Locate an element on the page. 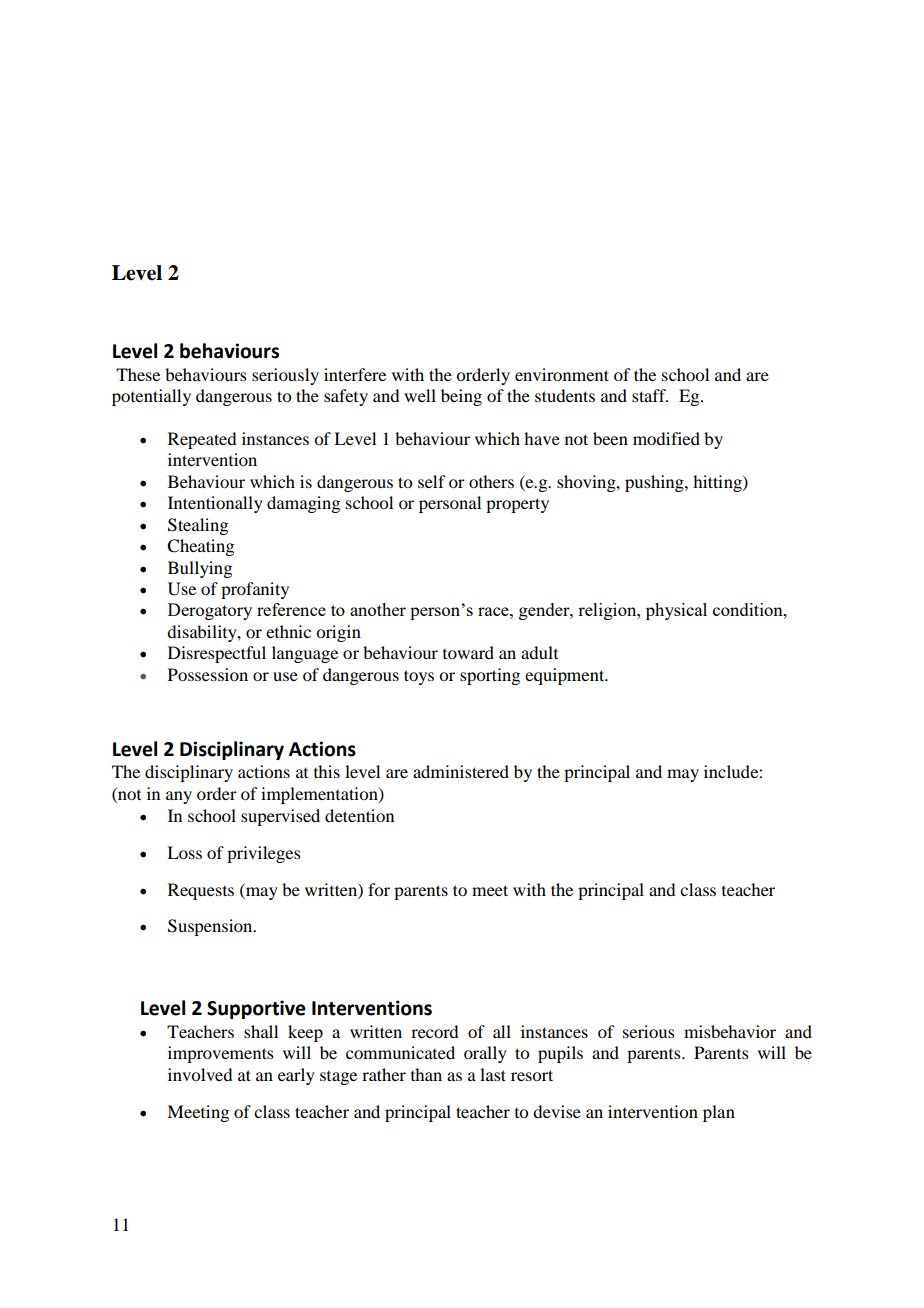 The image size is (924, 1308). than is located at coordinates (426, 1074).
